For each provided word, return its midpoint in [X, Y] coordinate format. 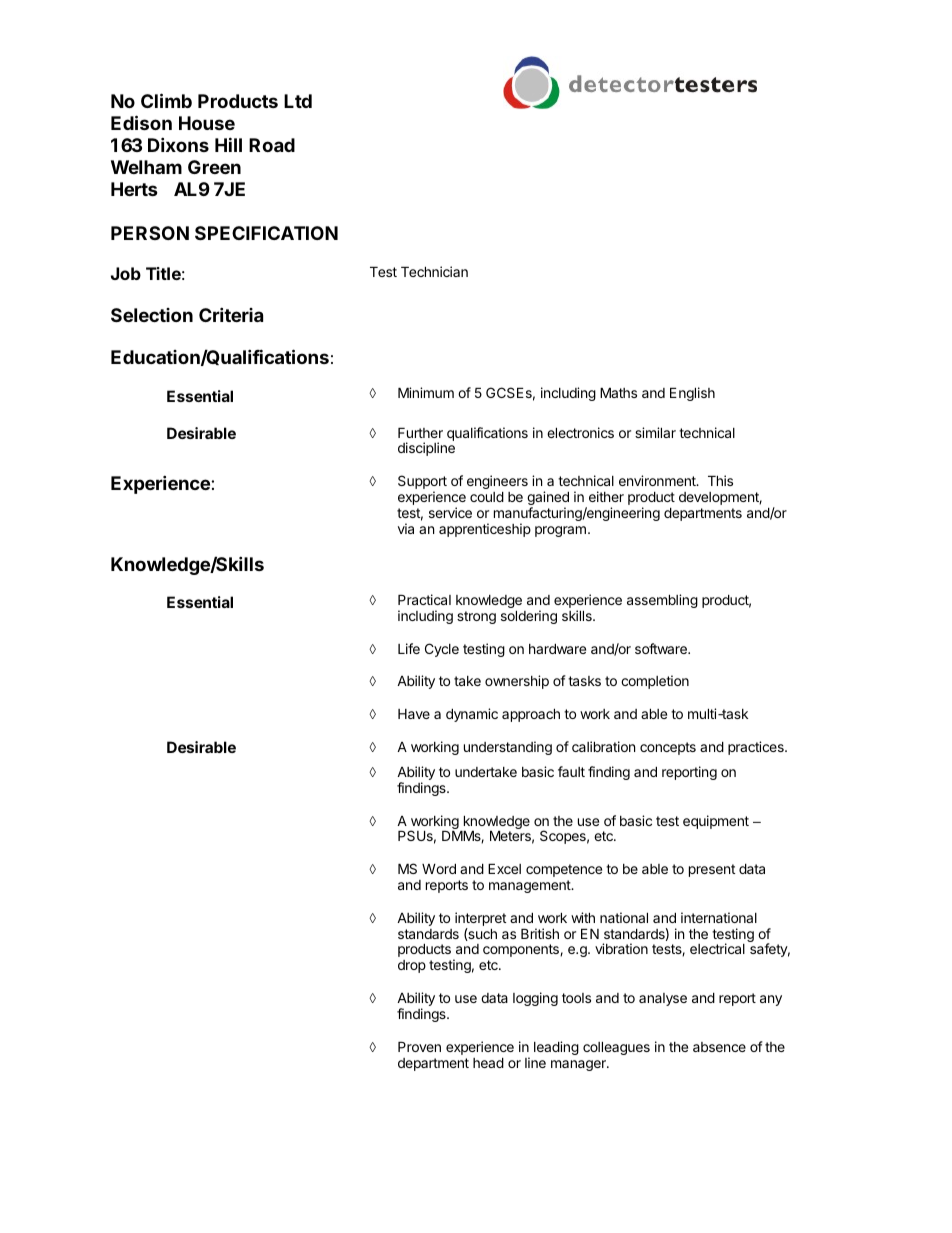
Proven [419, 1047]
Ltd [298, 101]
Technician [434, 271]
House [207, 123]
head [488, 1063]
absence [719, 1047]
